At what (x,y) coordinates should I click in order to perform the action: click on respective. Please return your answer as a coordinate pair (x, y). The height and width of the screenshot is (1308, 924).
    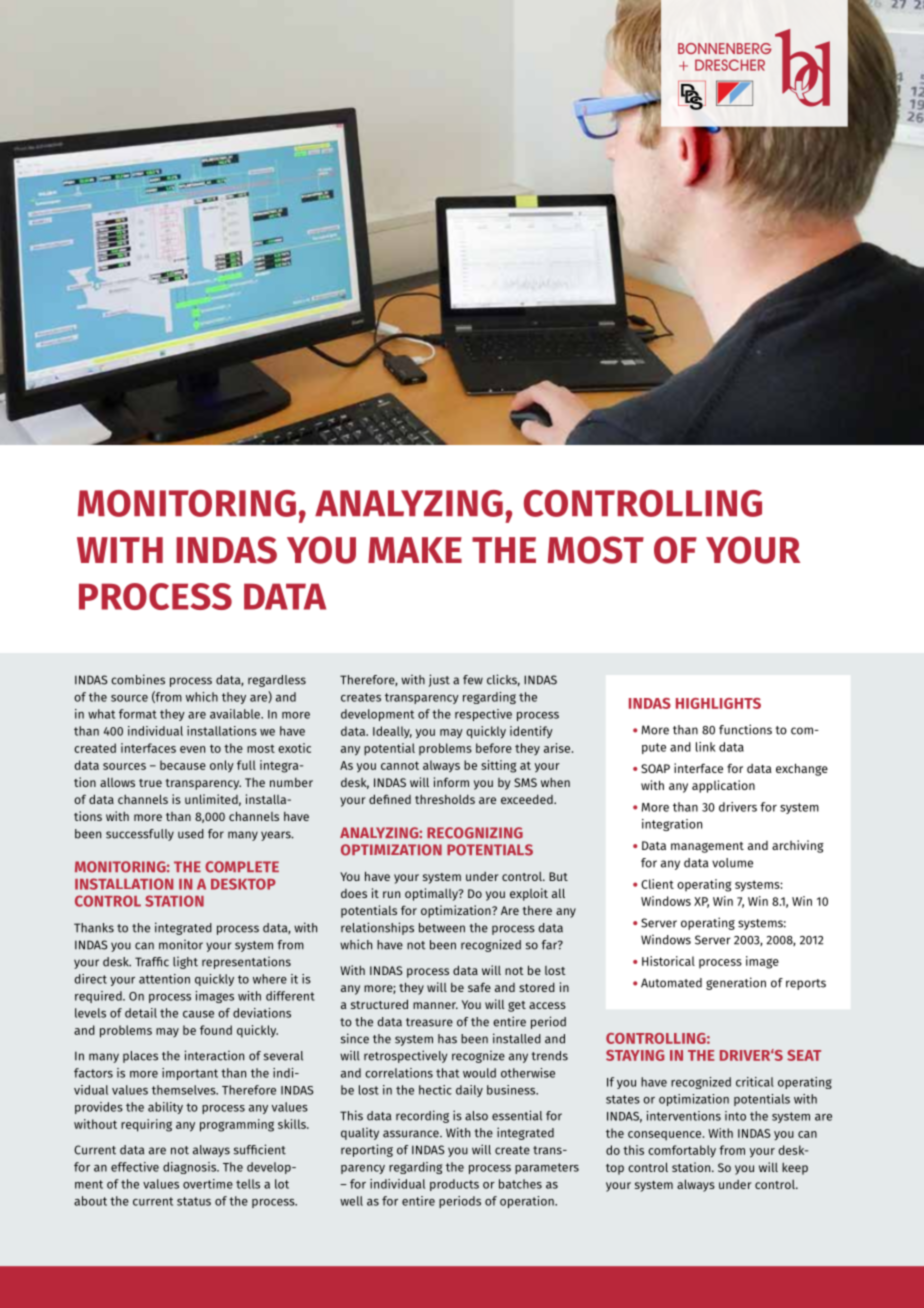
    Looking at the image, I should click on (483, 715).
